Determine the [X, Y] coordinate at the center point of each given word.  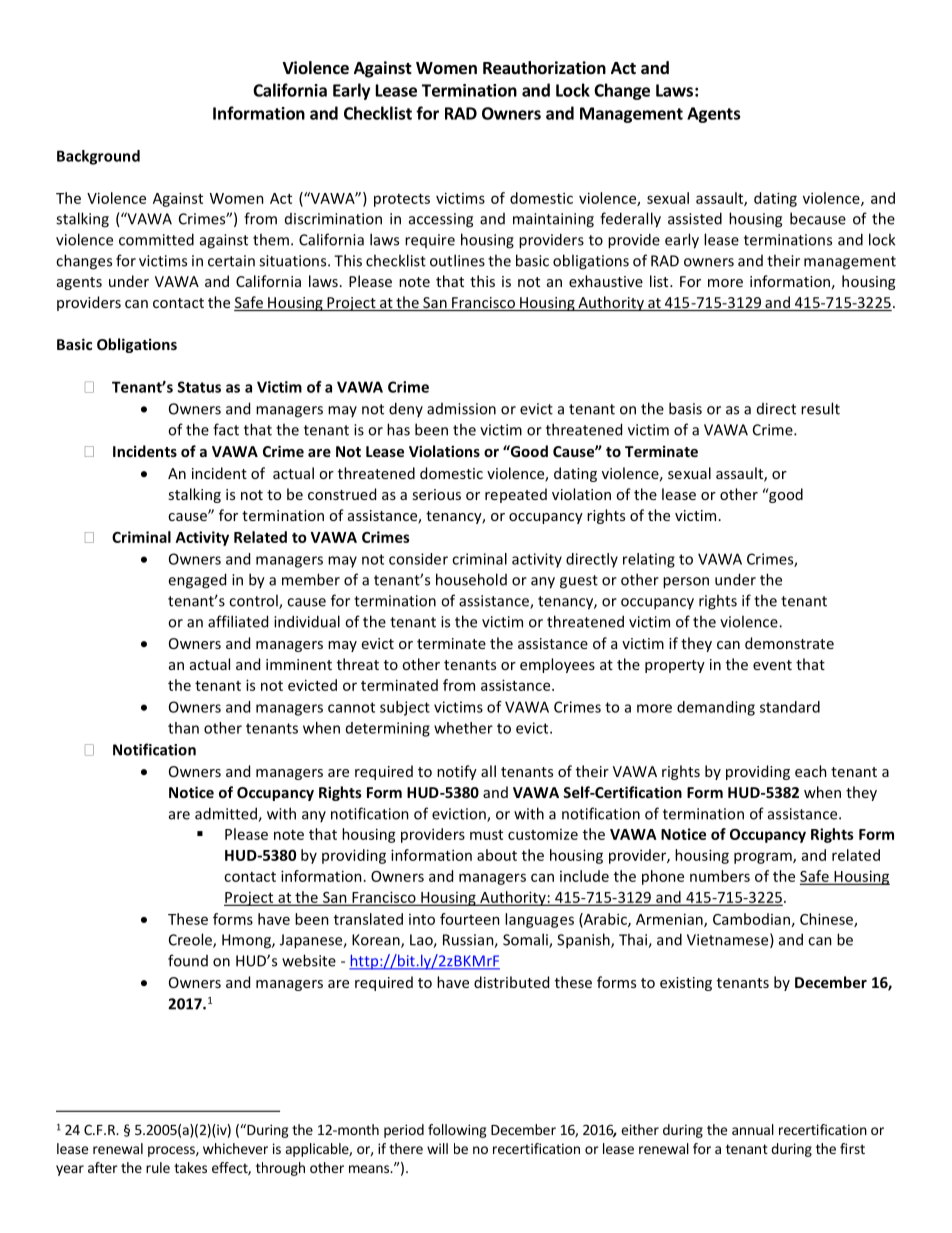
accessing [441, 220]
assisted [695, 218]
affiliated [238, 621]
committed [156, 239]
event [772, 665]
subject [405, 708]
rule [158, 1167]
